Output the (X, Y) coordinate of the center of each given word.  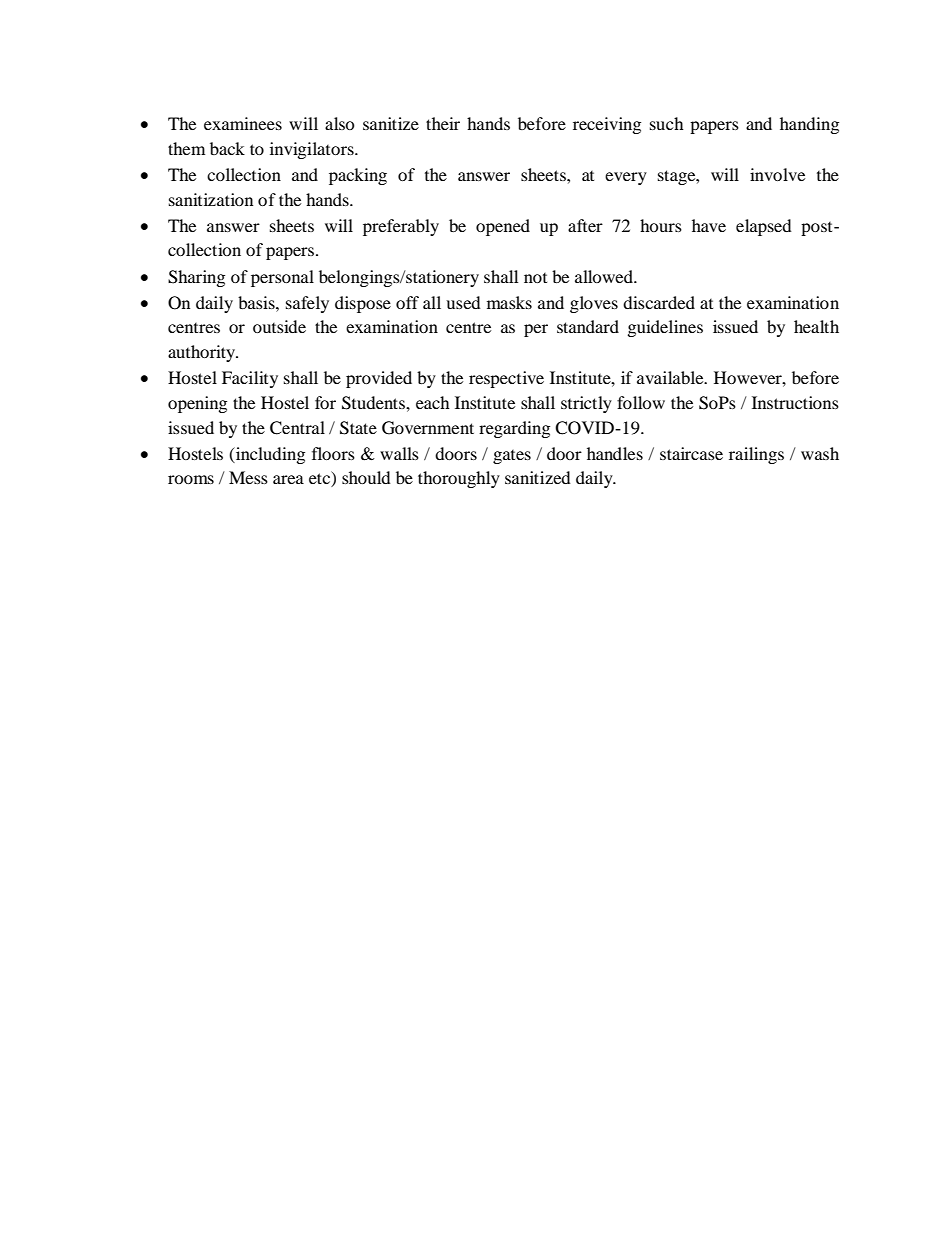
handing (809, 125)
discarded (659, 302)
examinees (243, 123)
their (443, 123)
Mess (248, 477)
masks (509, 302)
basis (257, 302)
